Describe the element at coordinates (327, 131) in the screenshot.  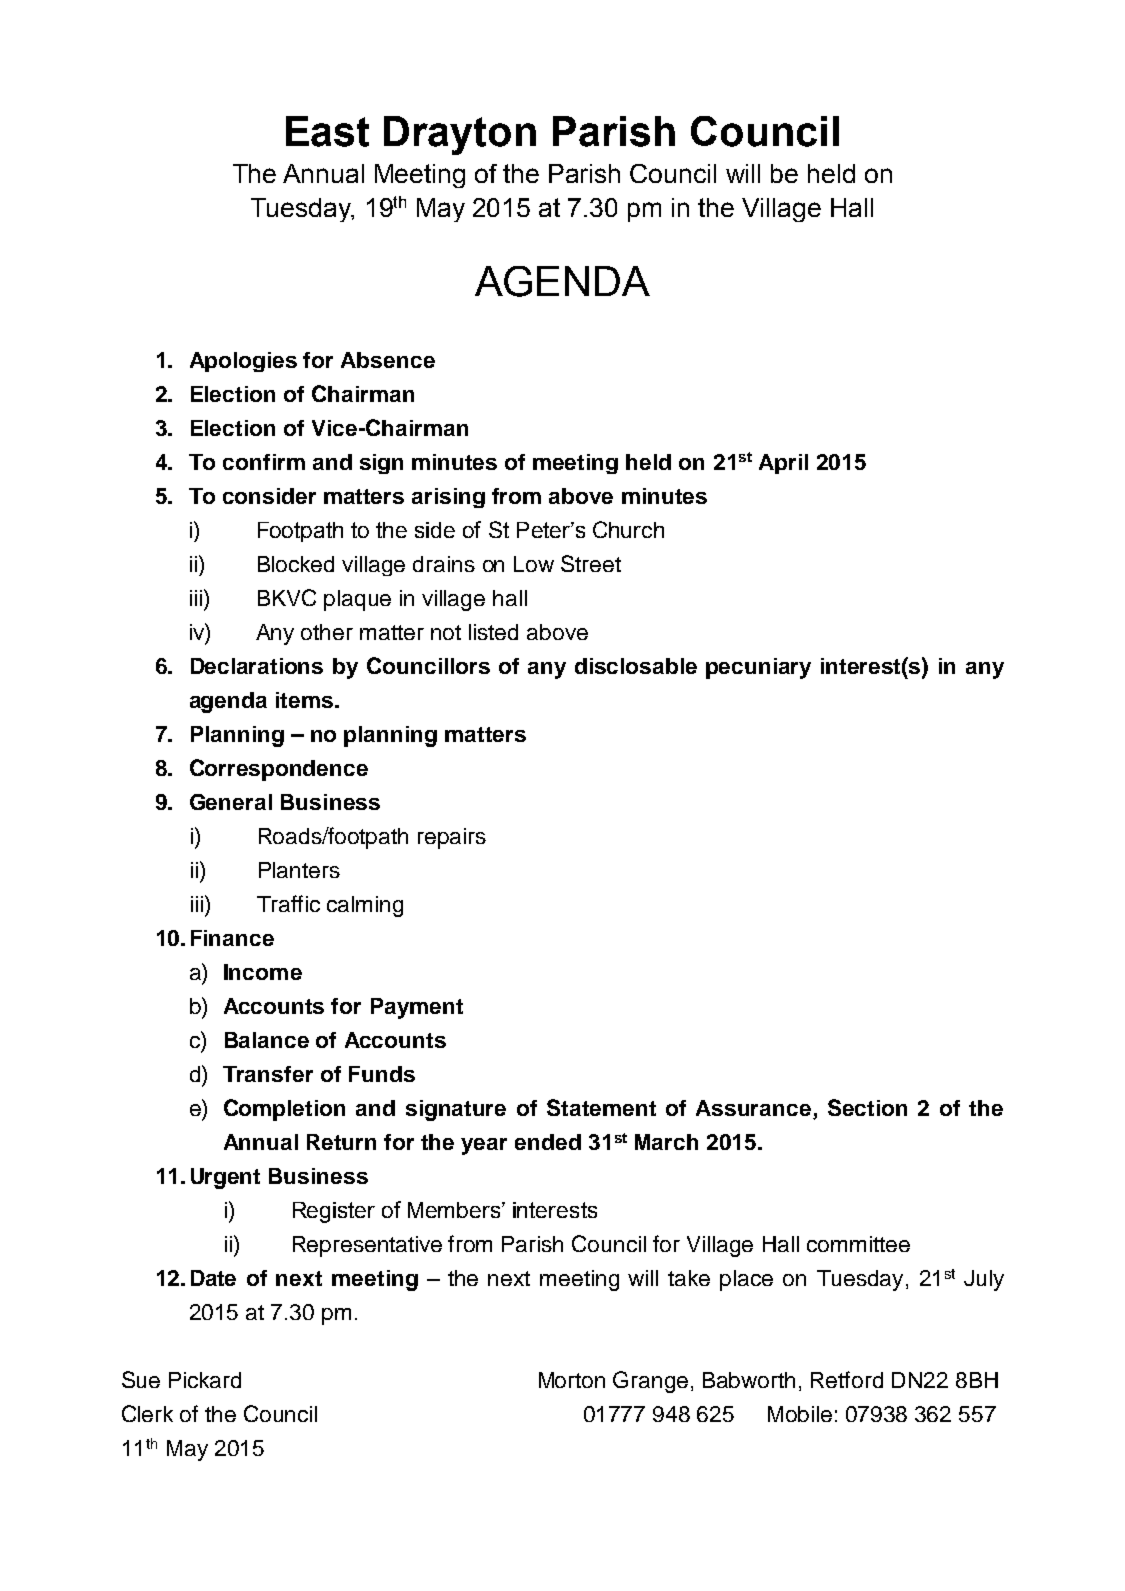
I see `East` at that location.
